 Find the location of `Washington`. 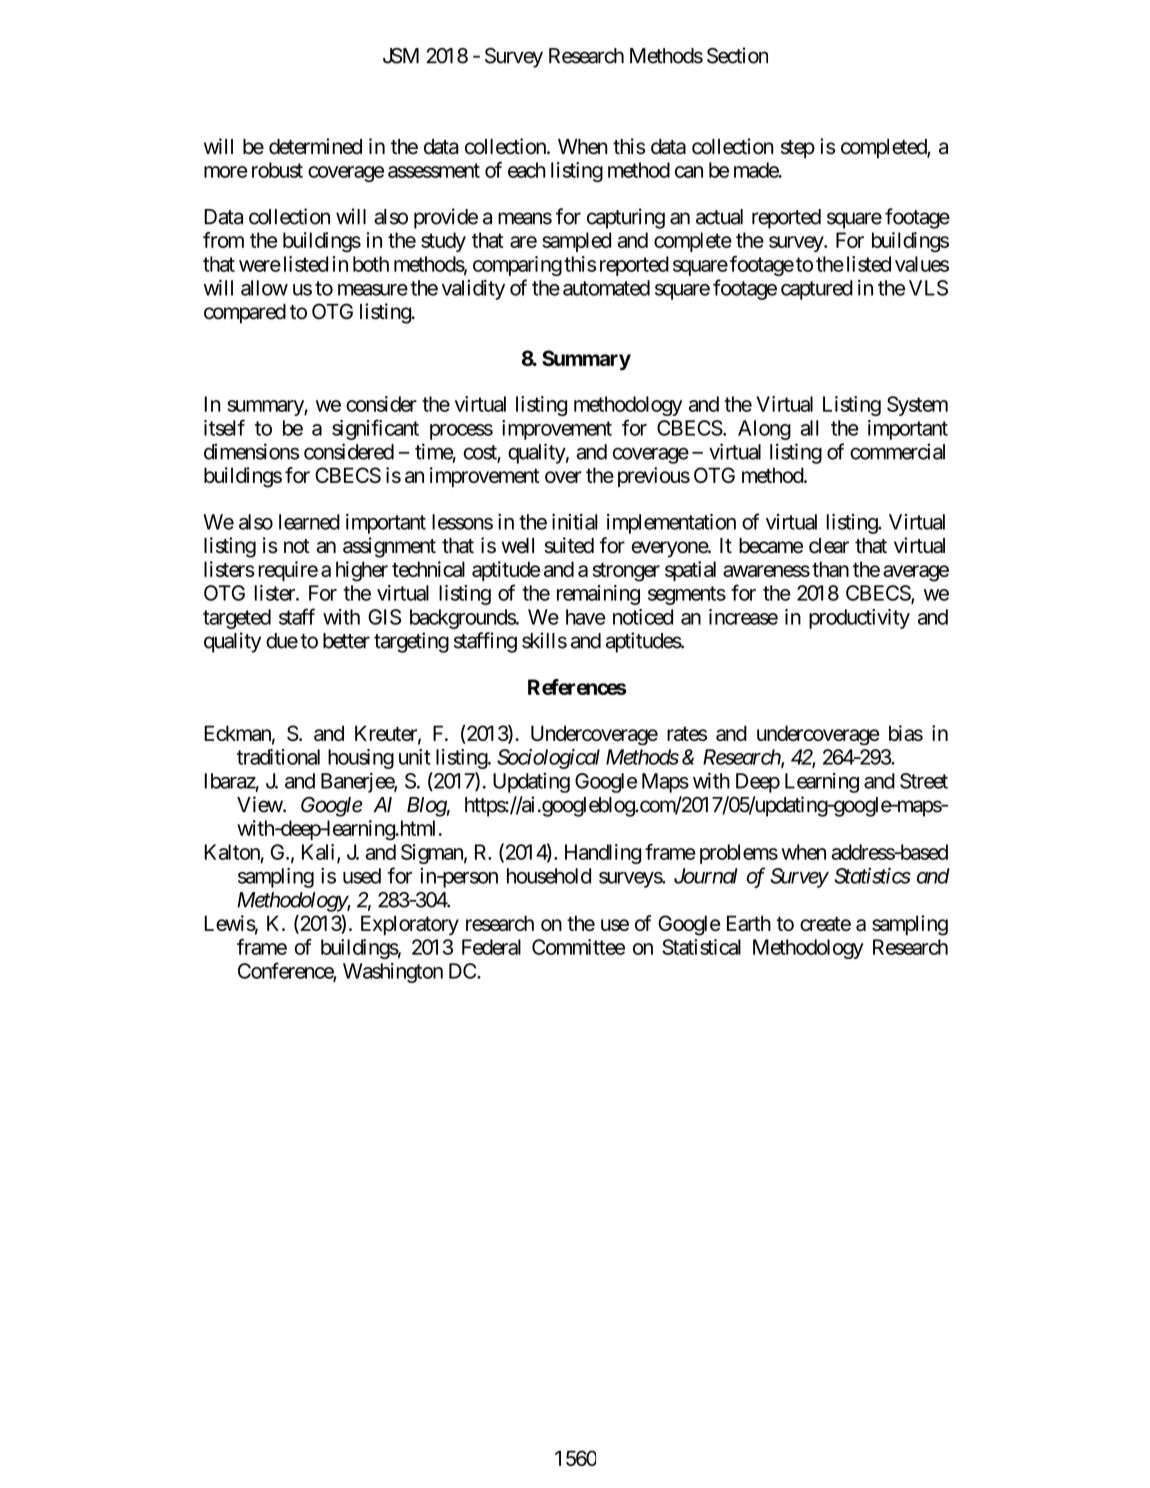

Washington is located at coordinates (393, 973).
